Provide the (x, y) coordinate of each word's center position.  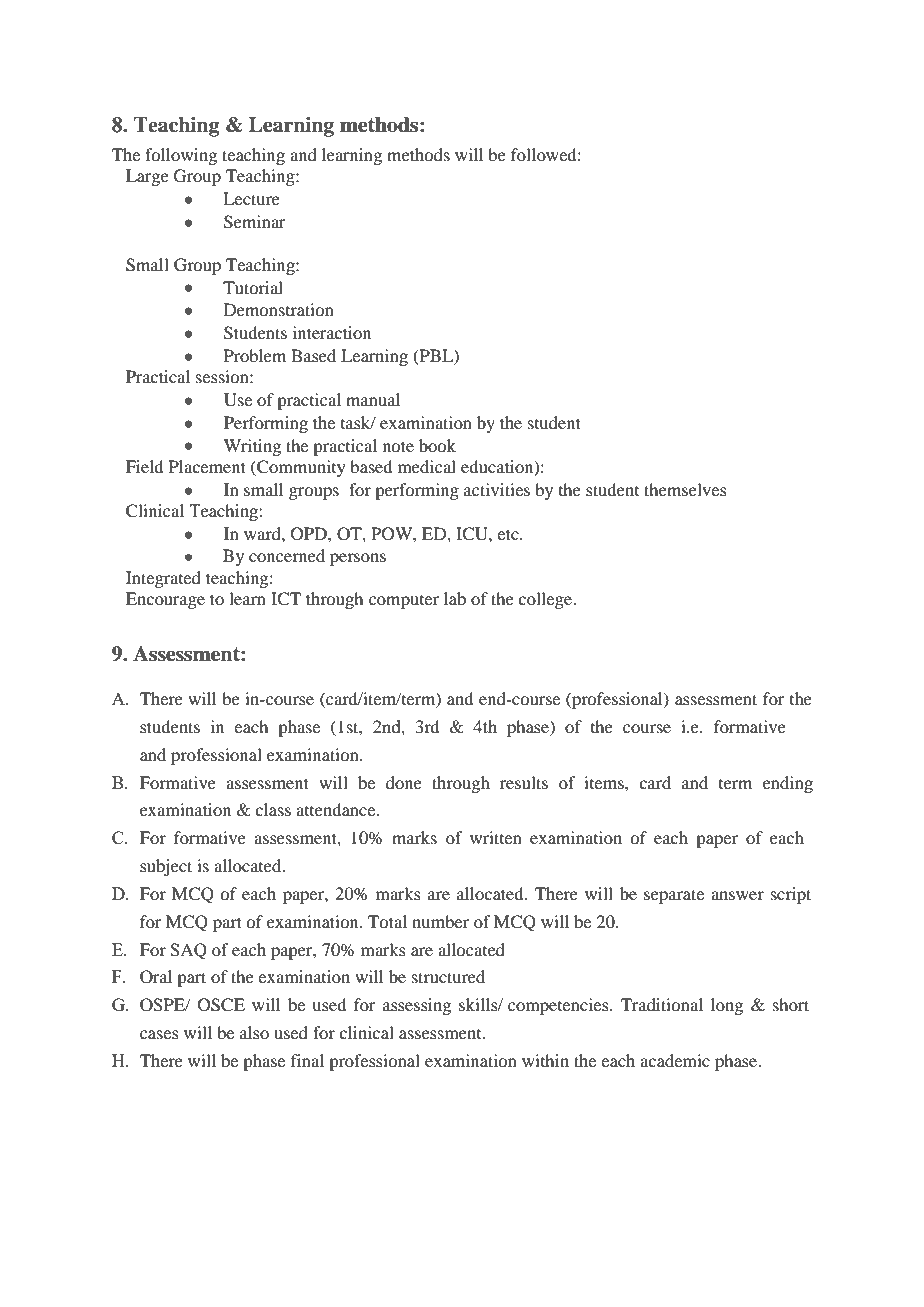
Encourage (165, 600)
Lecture (251, 198)
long (727, 1006)
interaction (332, 332)
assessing (417, 1006)
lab (455, 598)
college (546, 600)
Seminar (255, 222)
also (254, 1032)
